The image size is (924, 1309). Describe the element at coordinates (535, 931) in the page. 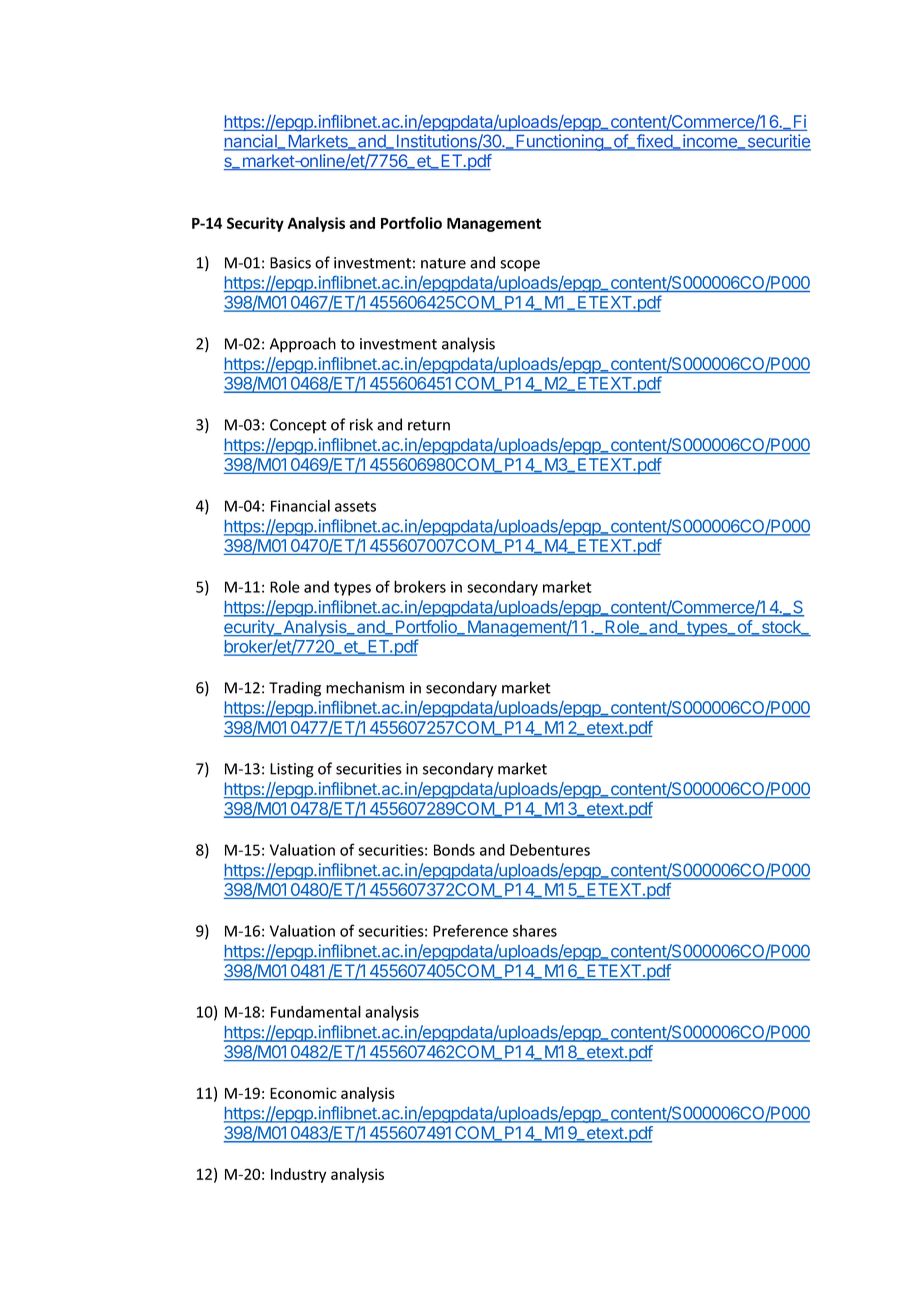

I see `shares` at that location.
